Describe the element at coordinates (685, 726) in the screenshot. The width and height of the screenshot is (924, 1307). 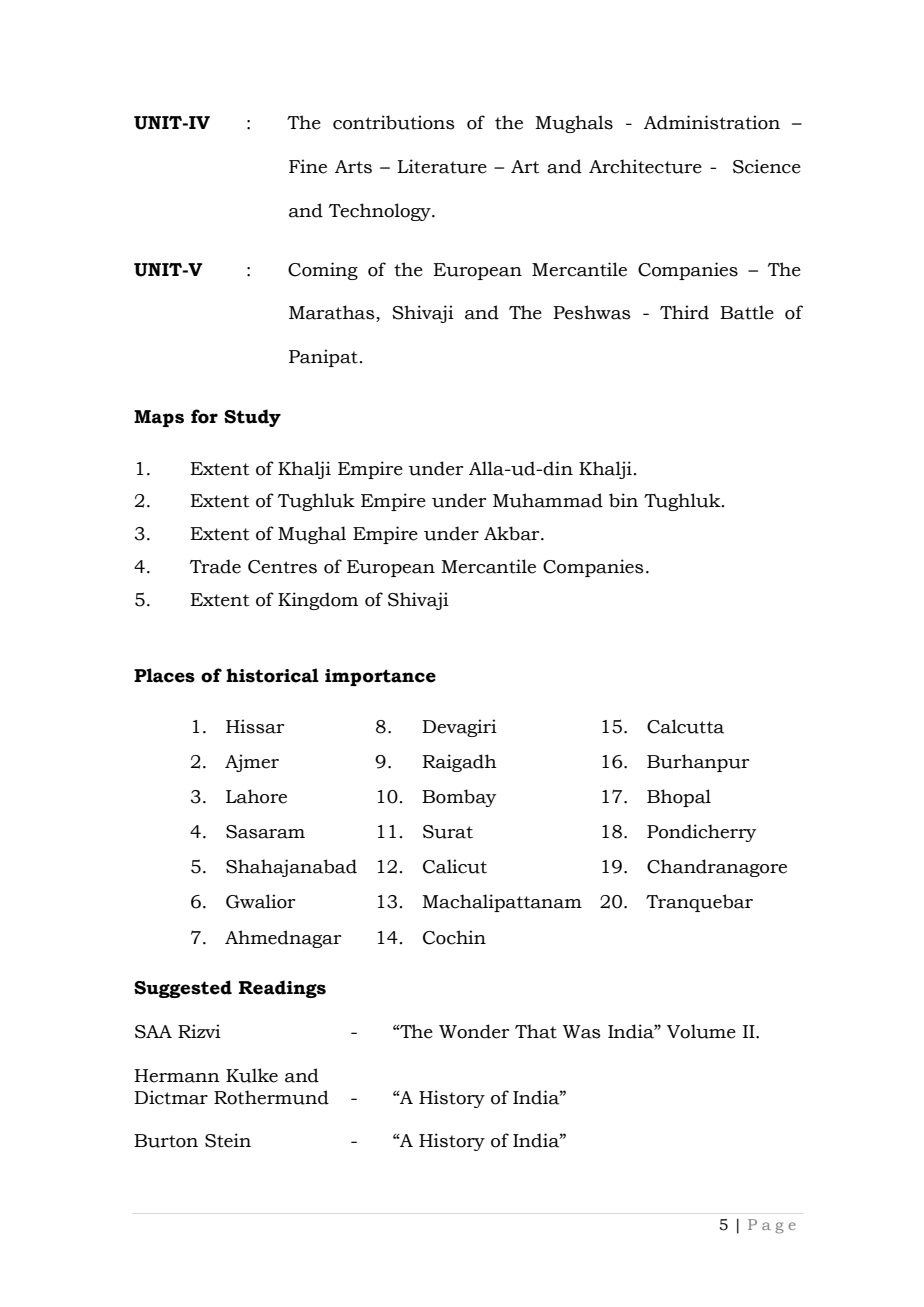
I see `Calcutta` at that location.
